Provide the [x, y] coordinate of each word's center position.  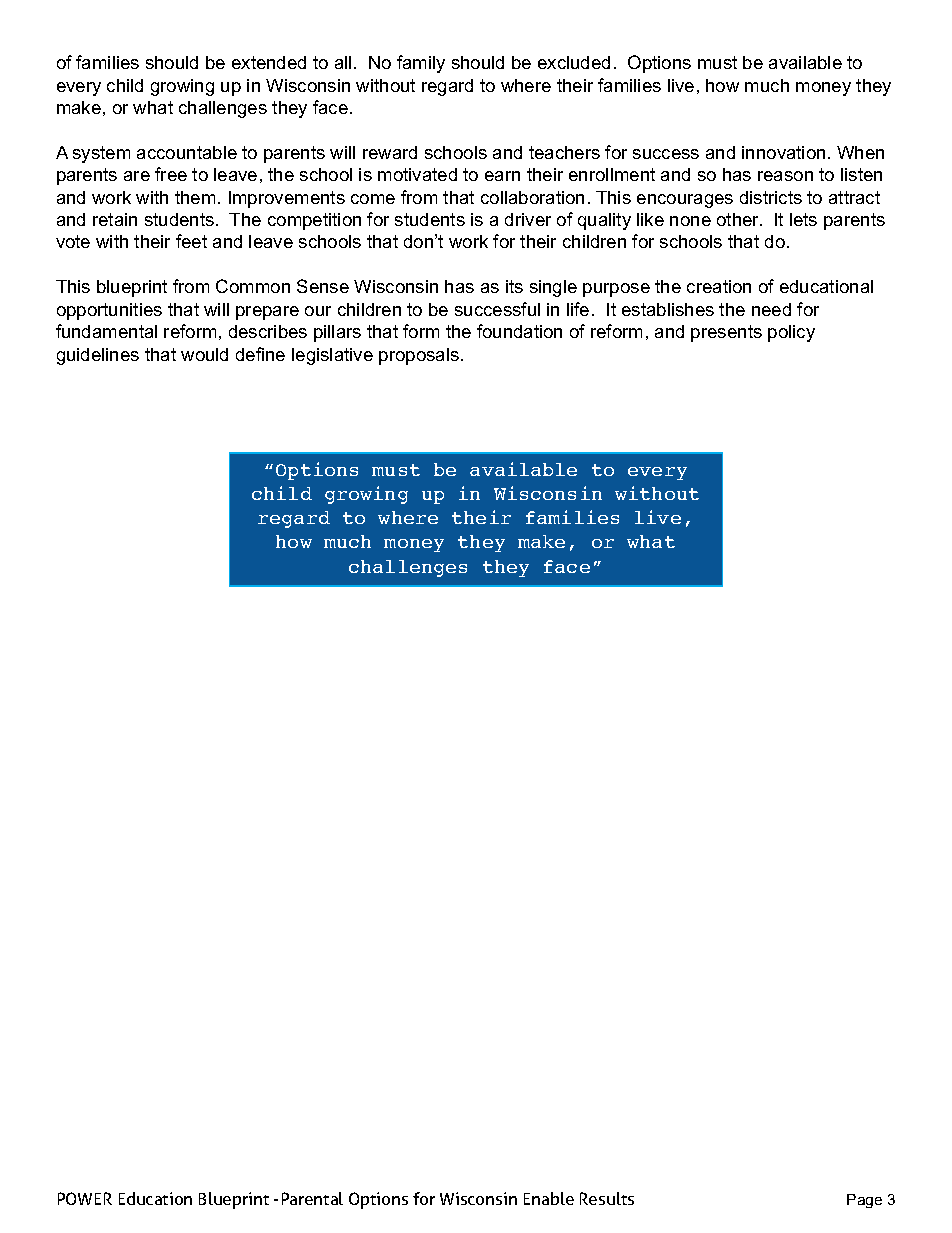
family [421, 64]
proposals [419, 356]
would [204, 354]
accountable [187, 152]
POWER [85, 1198]
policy [791, 333]
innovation [783, 152]
